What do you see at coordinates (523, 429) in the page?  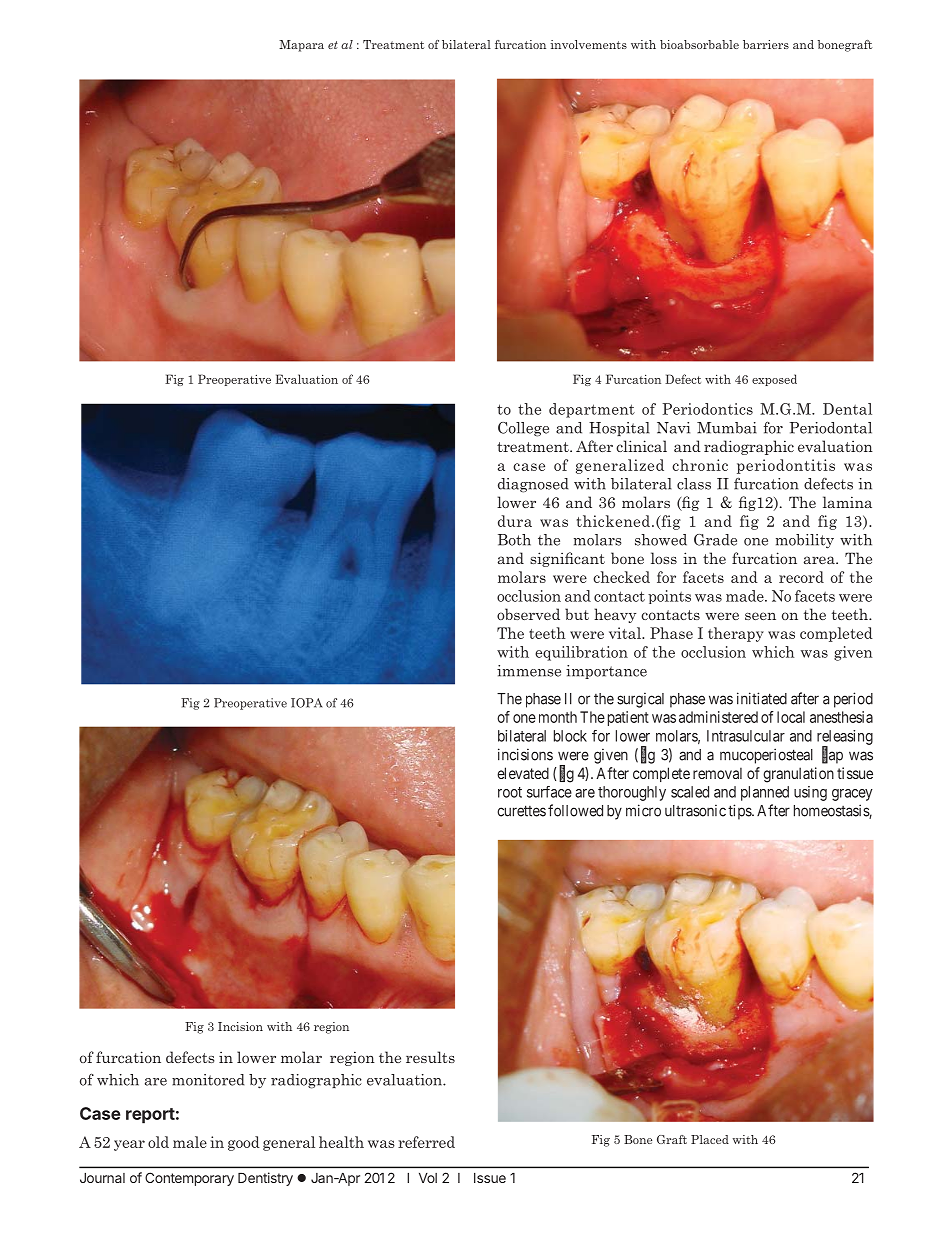 I see `College` at bounding box center [523, 429].
